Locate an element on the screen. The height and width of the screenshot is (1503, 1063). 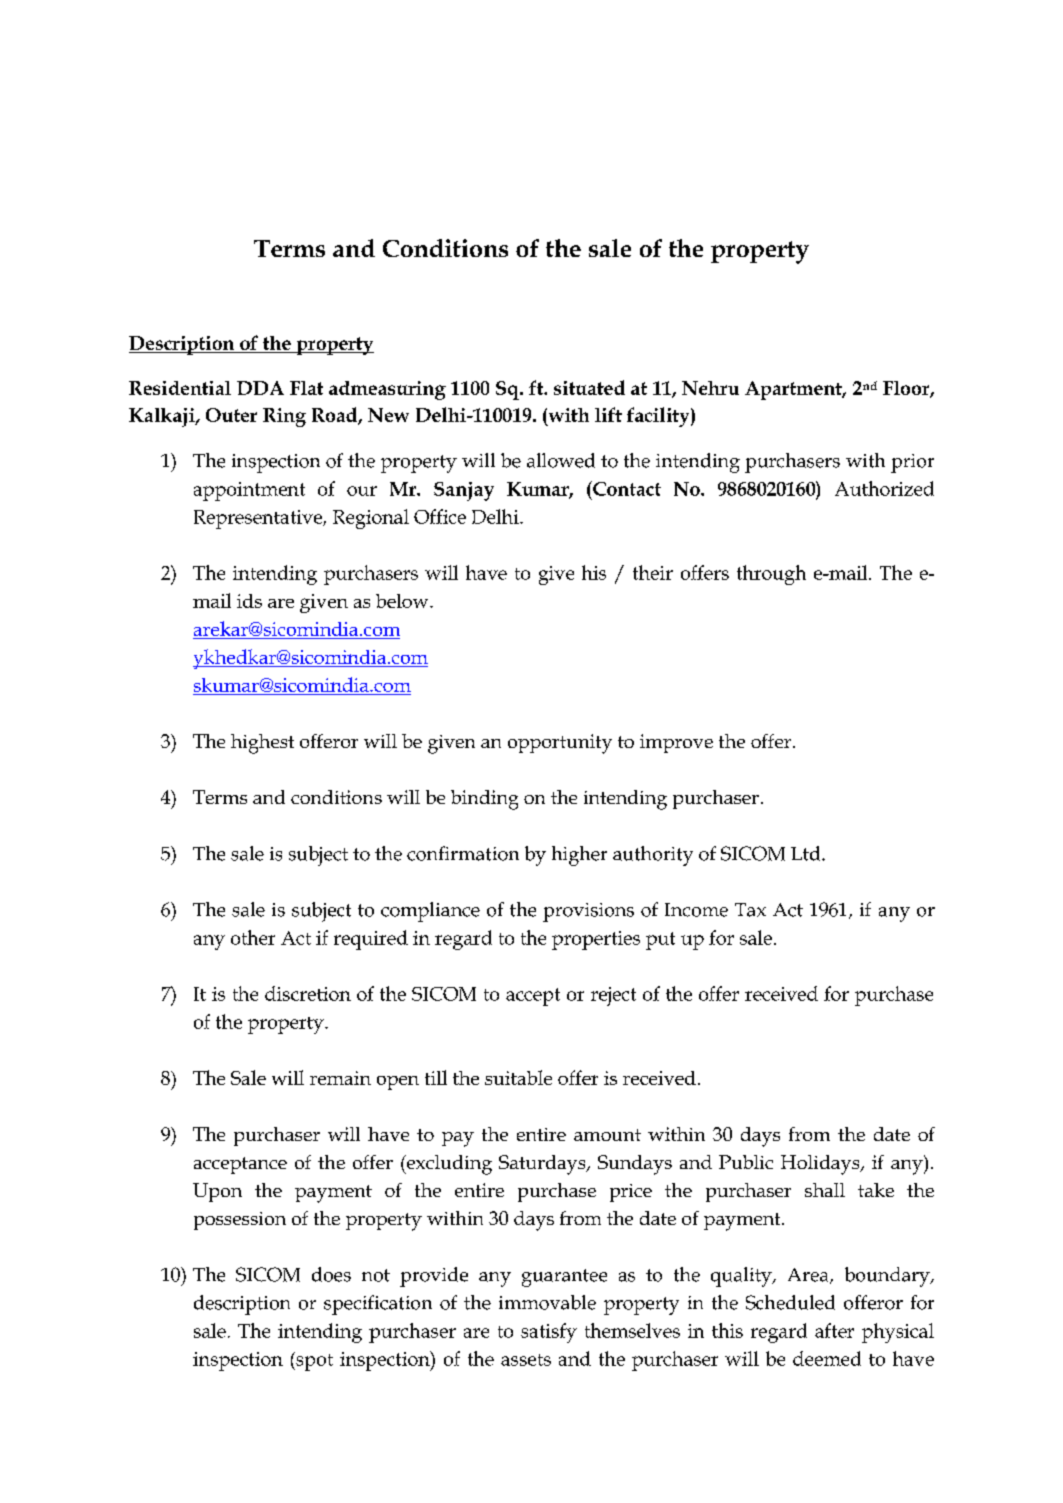
Outer is located at coordinates (231, 415).
